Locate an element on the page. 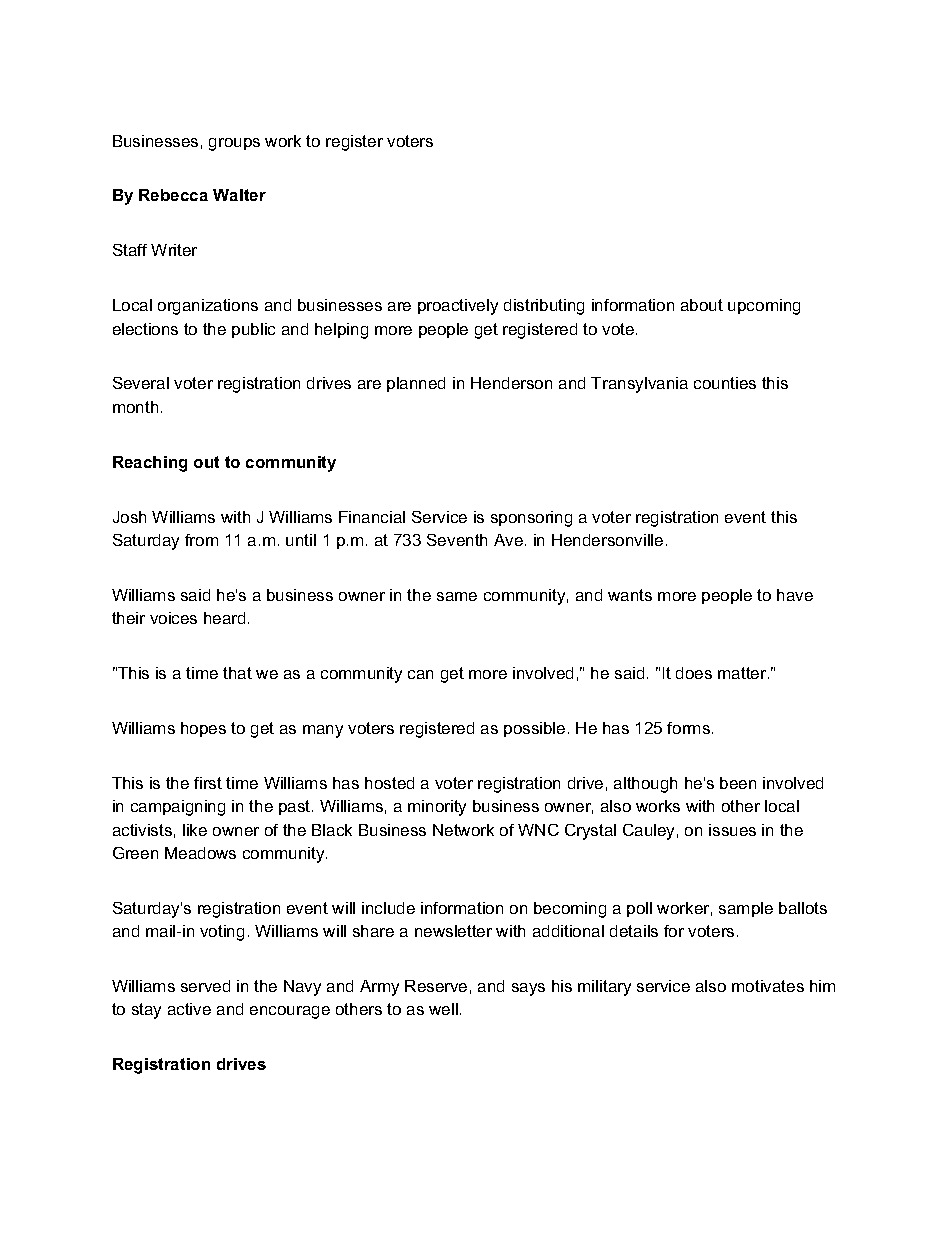 Image resolution: width=952 pixels, height=1233 pixels. forms is located at coordinates (690, 728).
